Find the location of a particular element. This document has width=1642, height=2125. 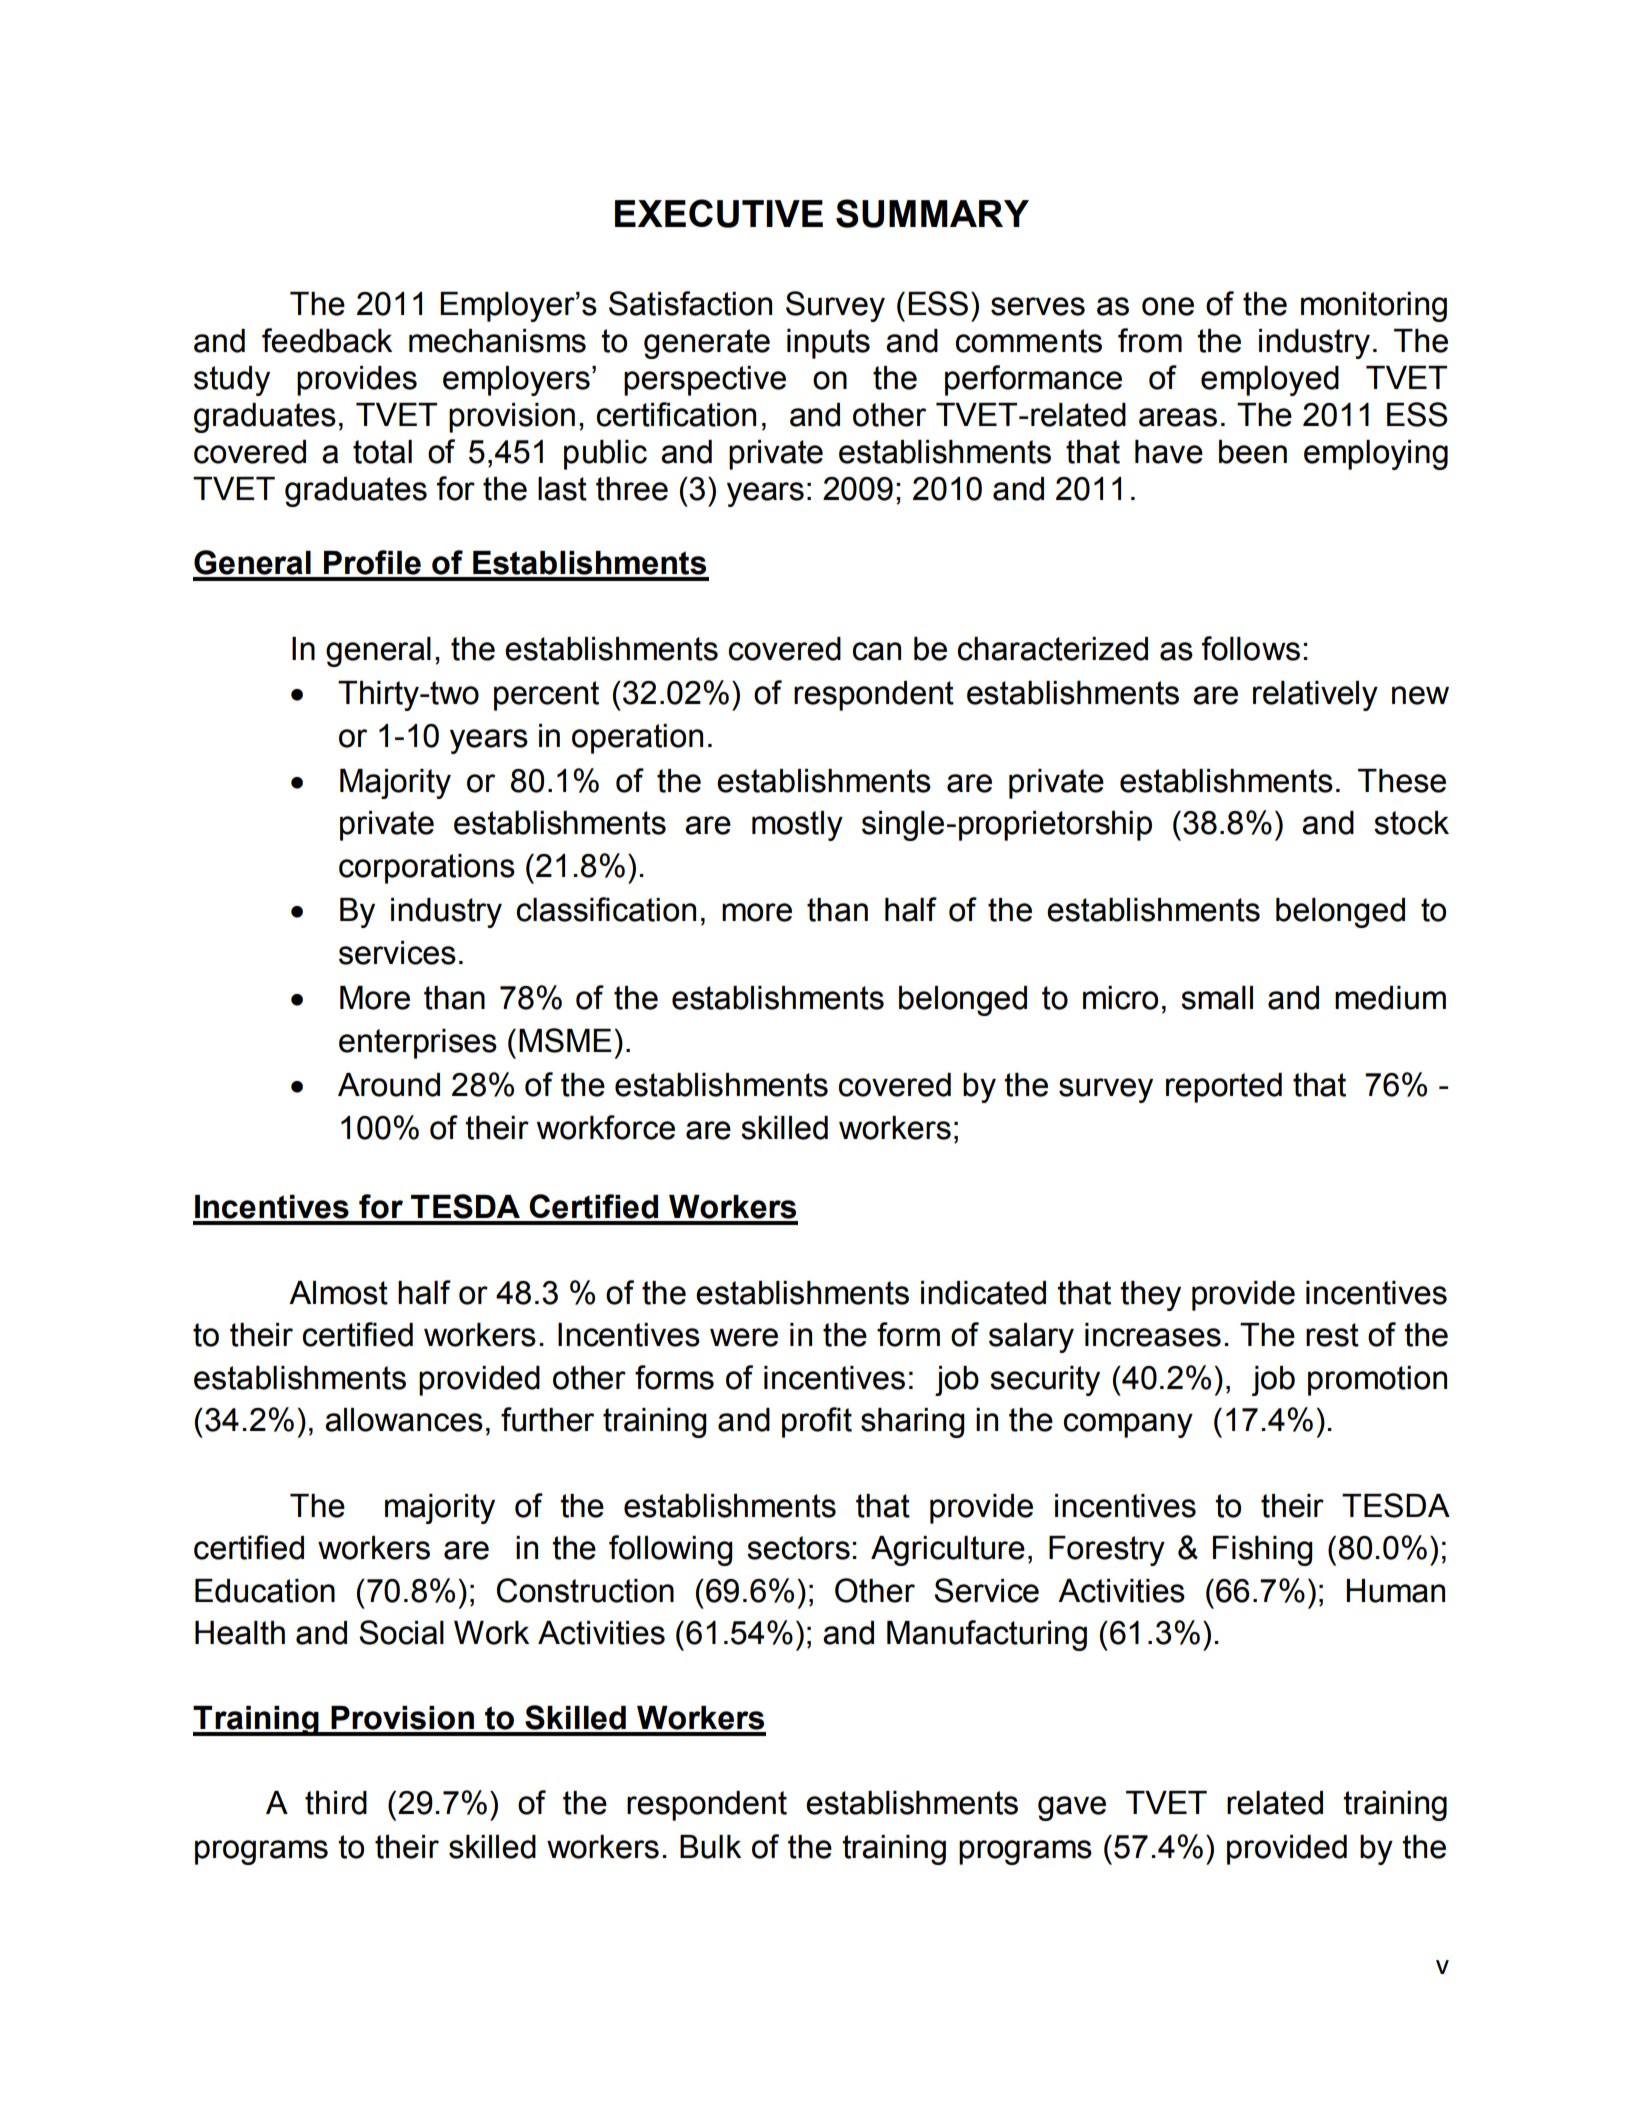

small is located at coordinates (1217, 998).
